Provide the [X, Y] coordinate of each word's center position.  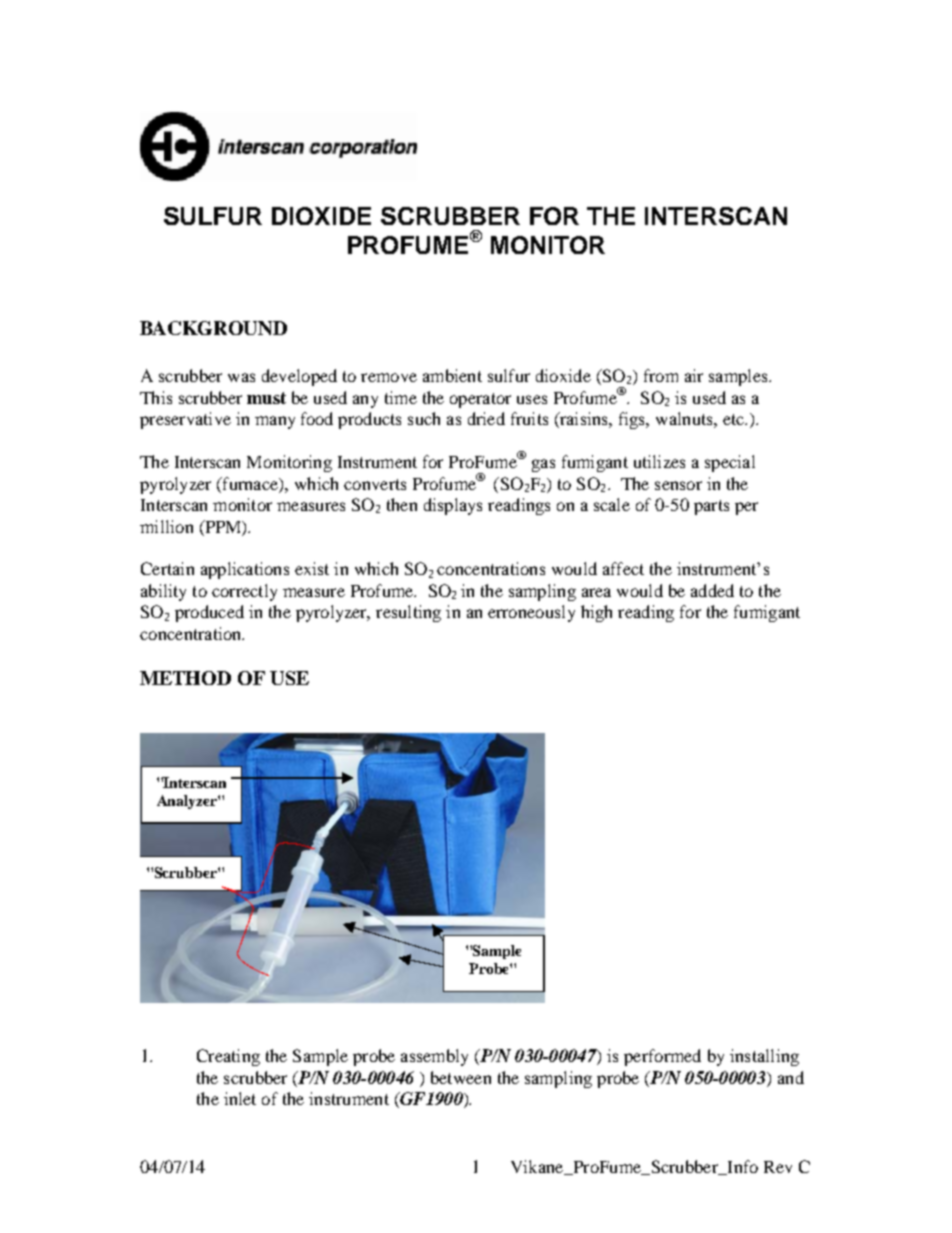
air [694, 375]
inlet [240, 1098]
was [241, 377]
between [461, 1077]
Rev [778, 1167]
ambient [452, 375]
